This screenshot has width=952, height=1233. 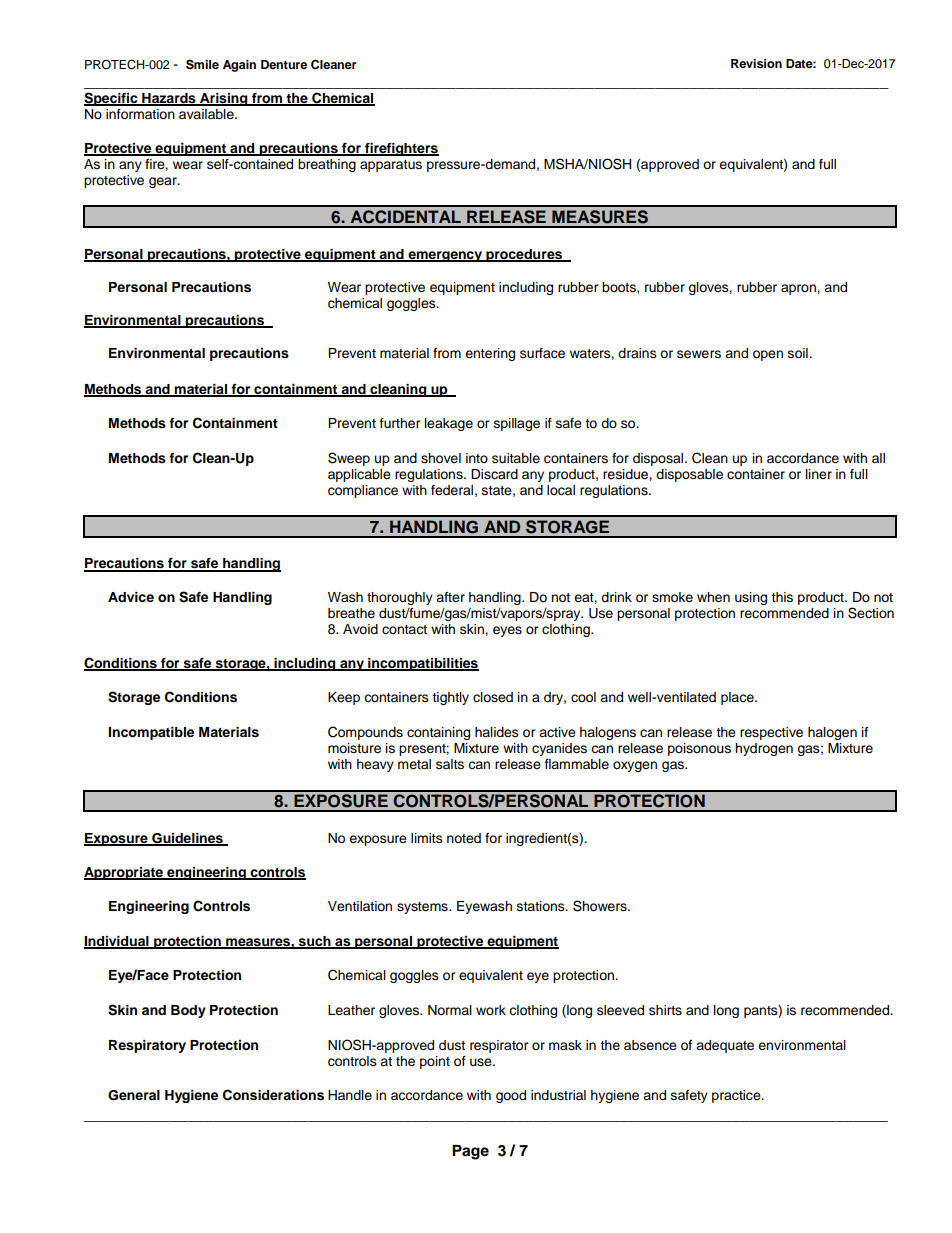 What do you see at coordinates (273, 1095) in the screenshot?
I see `Considerations` at bounding box center [273, 1095].
